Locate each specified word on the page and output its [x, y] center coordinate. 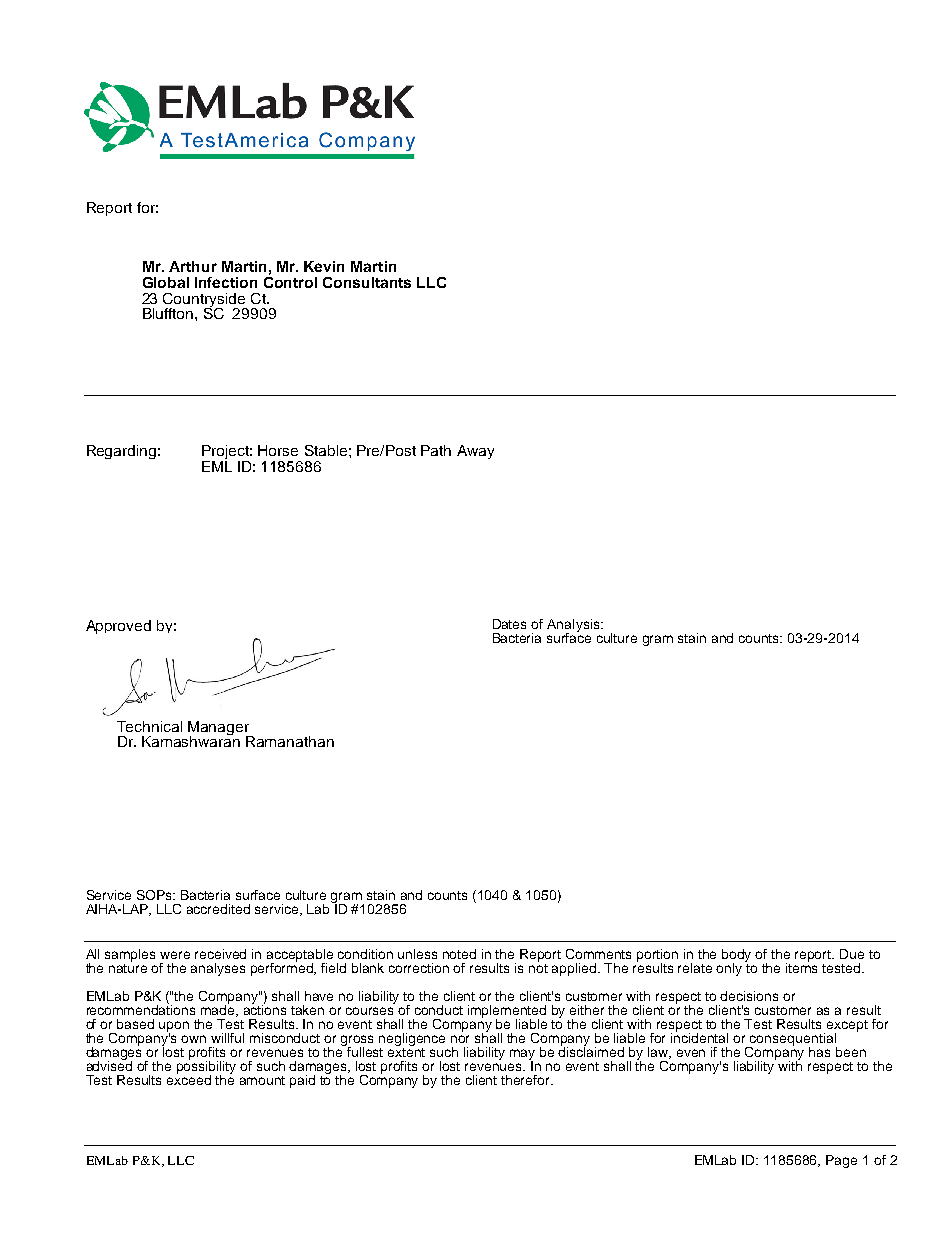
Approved [118, 627]
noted [459, 954]
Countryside [205, 301]
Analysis [574, 626]
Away [475, 452]
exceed [189, 1079]
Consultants [367, 282]
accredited [218, 909]
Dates [509, 624]
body [736, 956]
